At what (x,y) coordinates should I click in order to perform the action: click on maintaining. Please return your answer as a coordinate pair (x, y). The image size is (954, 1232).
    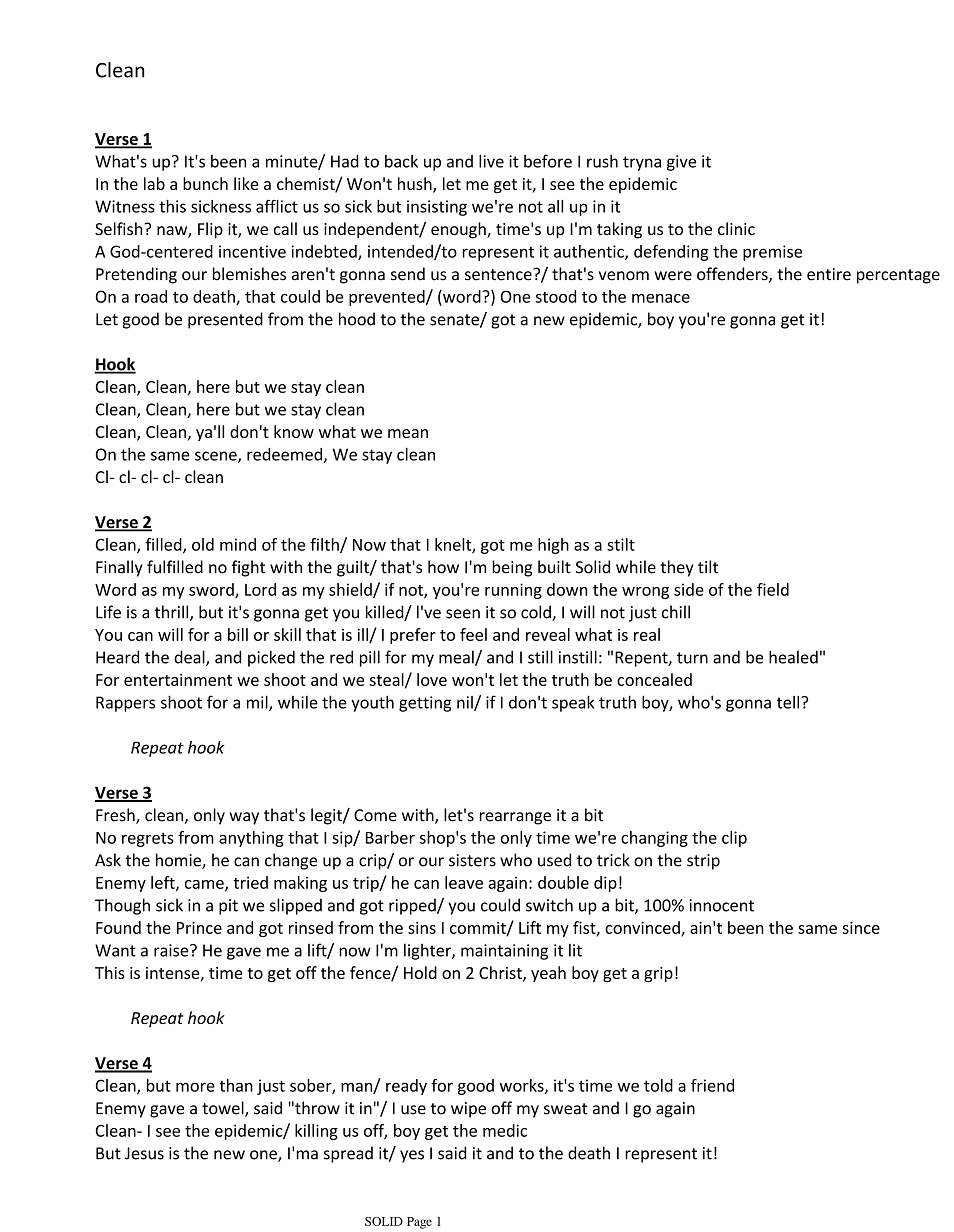
    Looking at the image, I should click on (504, 952).
